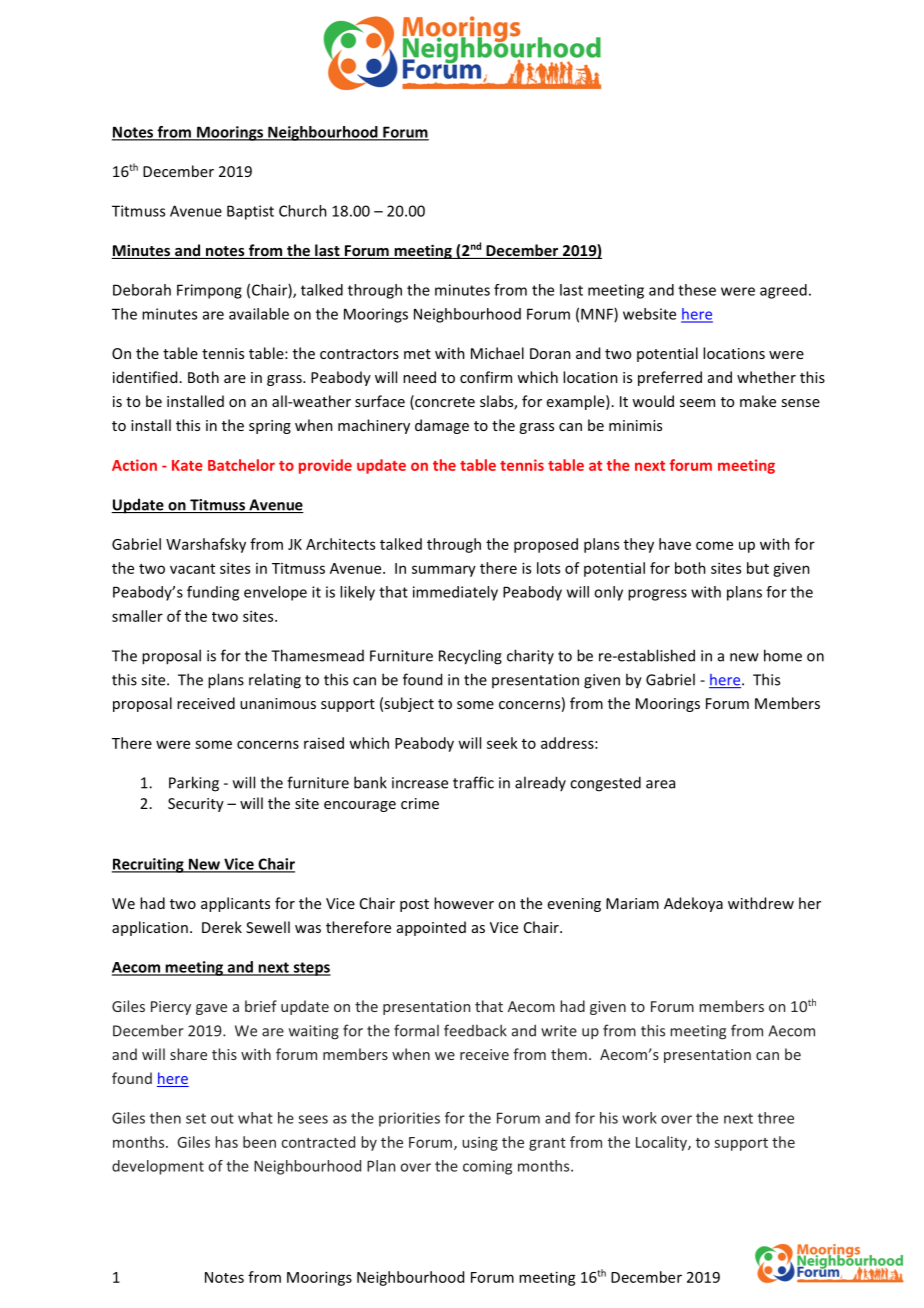  Describe the element at coordinates (250, 212) in the screenshot. I see `Baptist` at that location.
